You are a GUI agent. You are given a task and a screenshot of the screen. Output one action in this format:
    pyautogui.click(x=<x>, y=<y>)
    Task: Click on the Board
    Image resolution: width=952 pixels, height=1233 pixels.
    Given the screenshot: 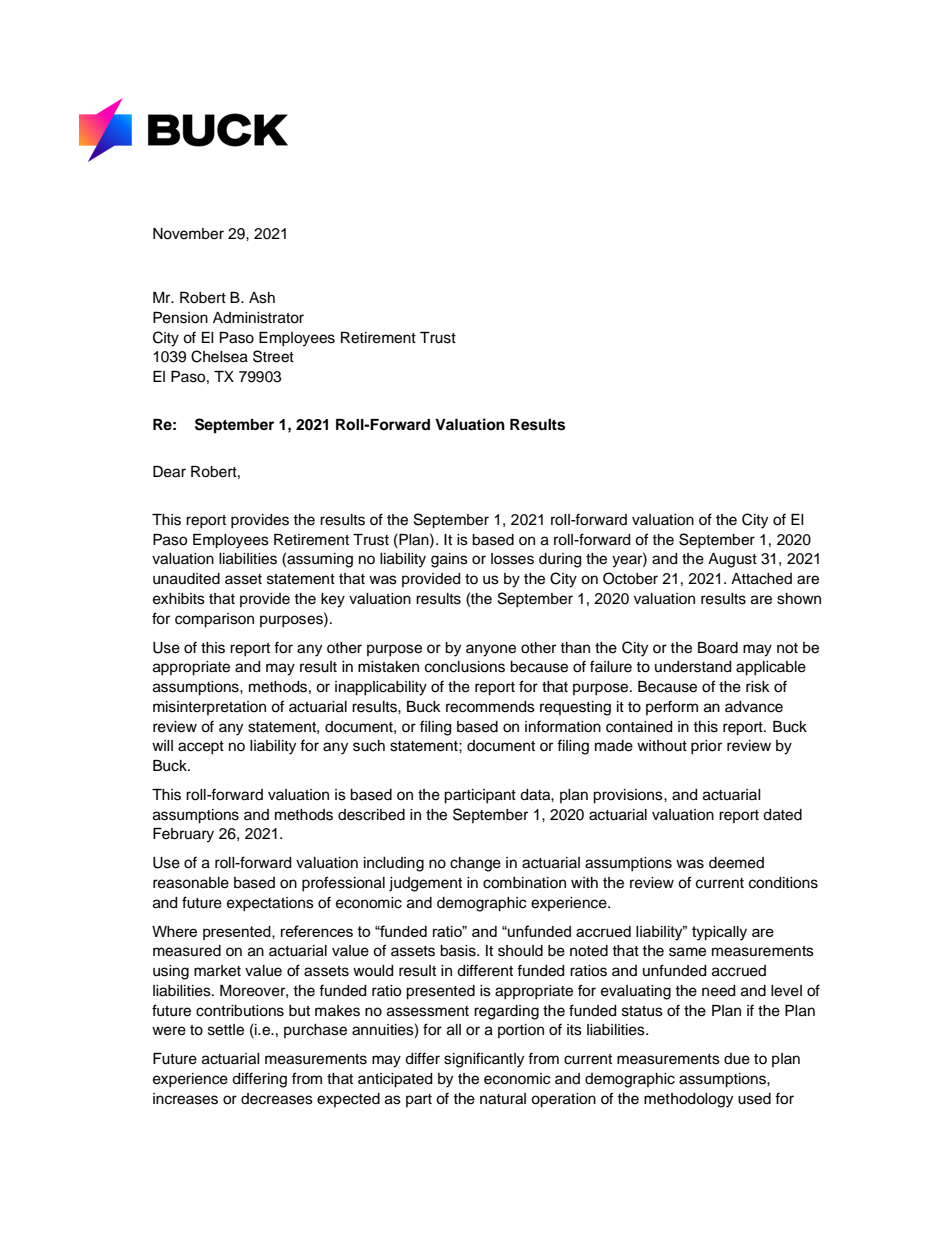 What is the action you would take?
    pyautogui.click(x=718, y=648)
